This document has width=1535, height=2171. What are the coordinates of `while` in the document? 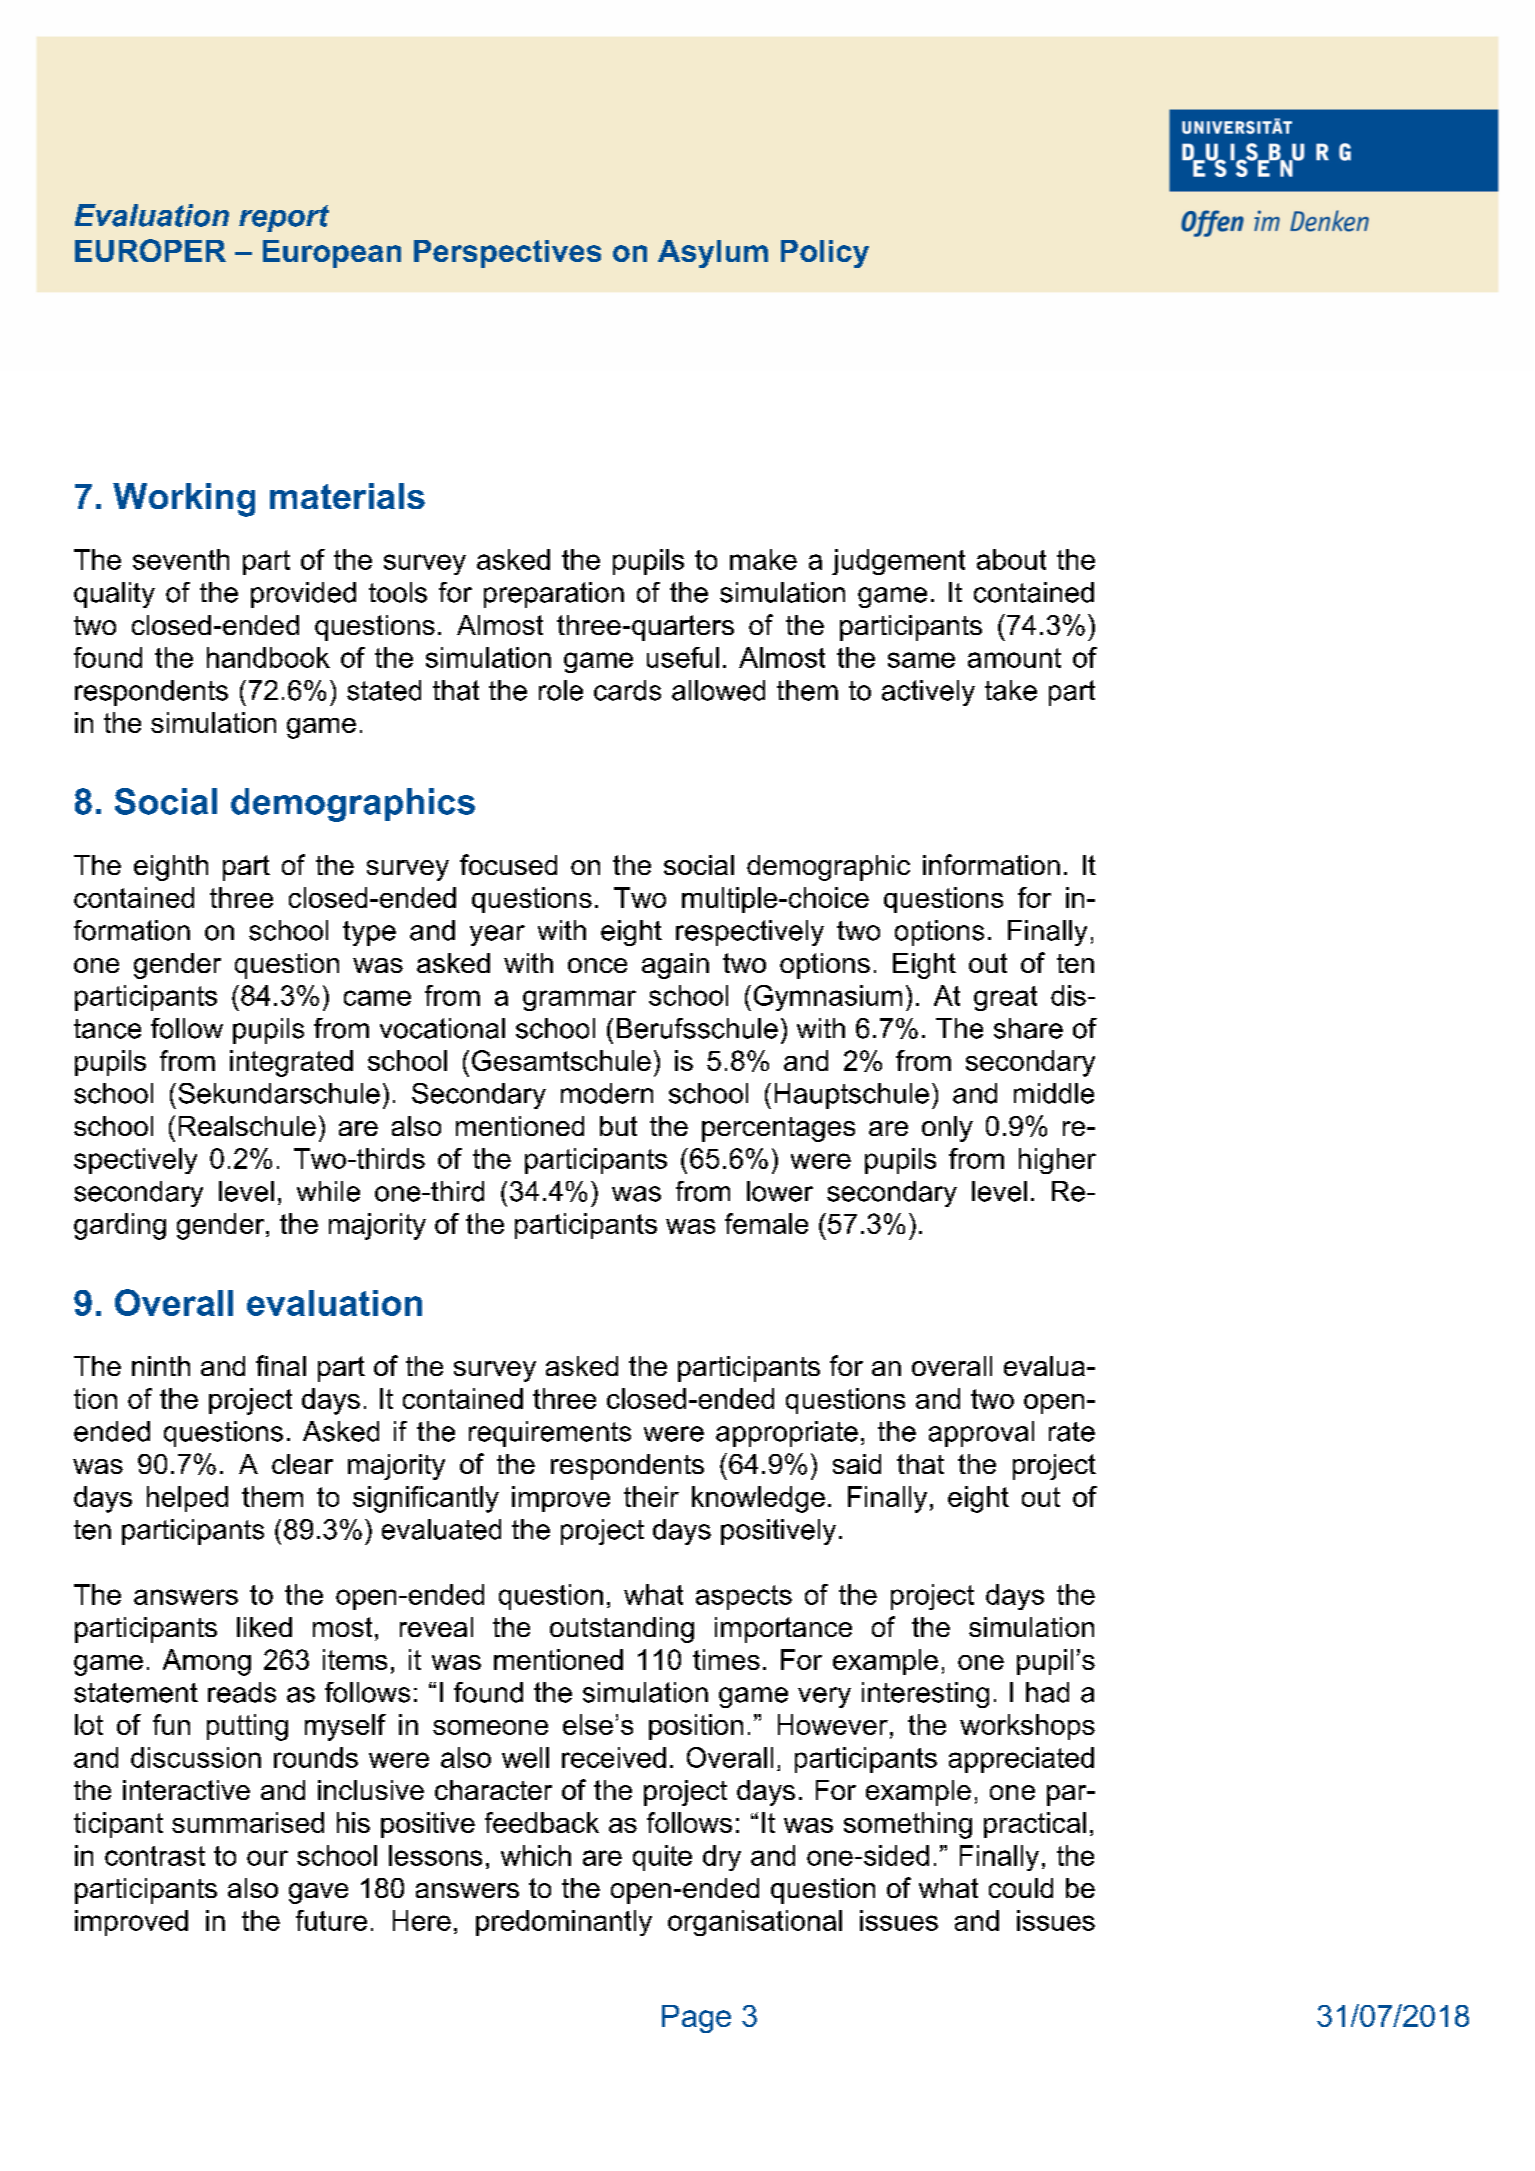 It's located at (328, 1191).
